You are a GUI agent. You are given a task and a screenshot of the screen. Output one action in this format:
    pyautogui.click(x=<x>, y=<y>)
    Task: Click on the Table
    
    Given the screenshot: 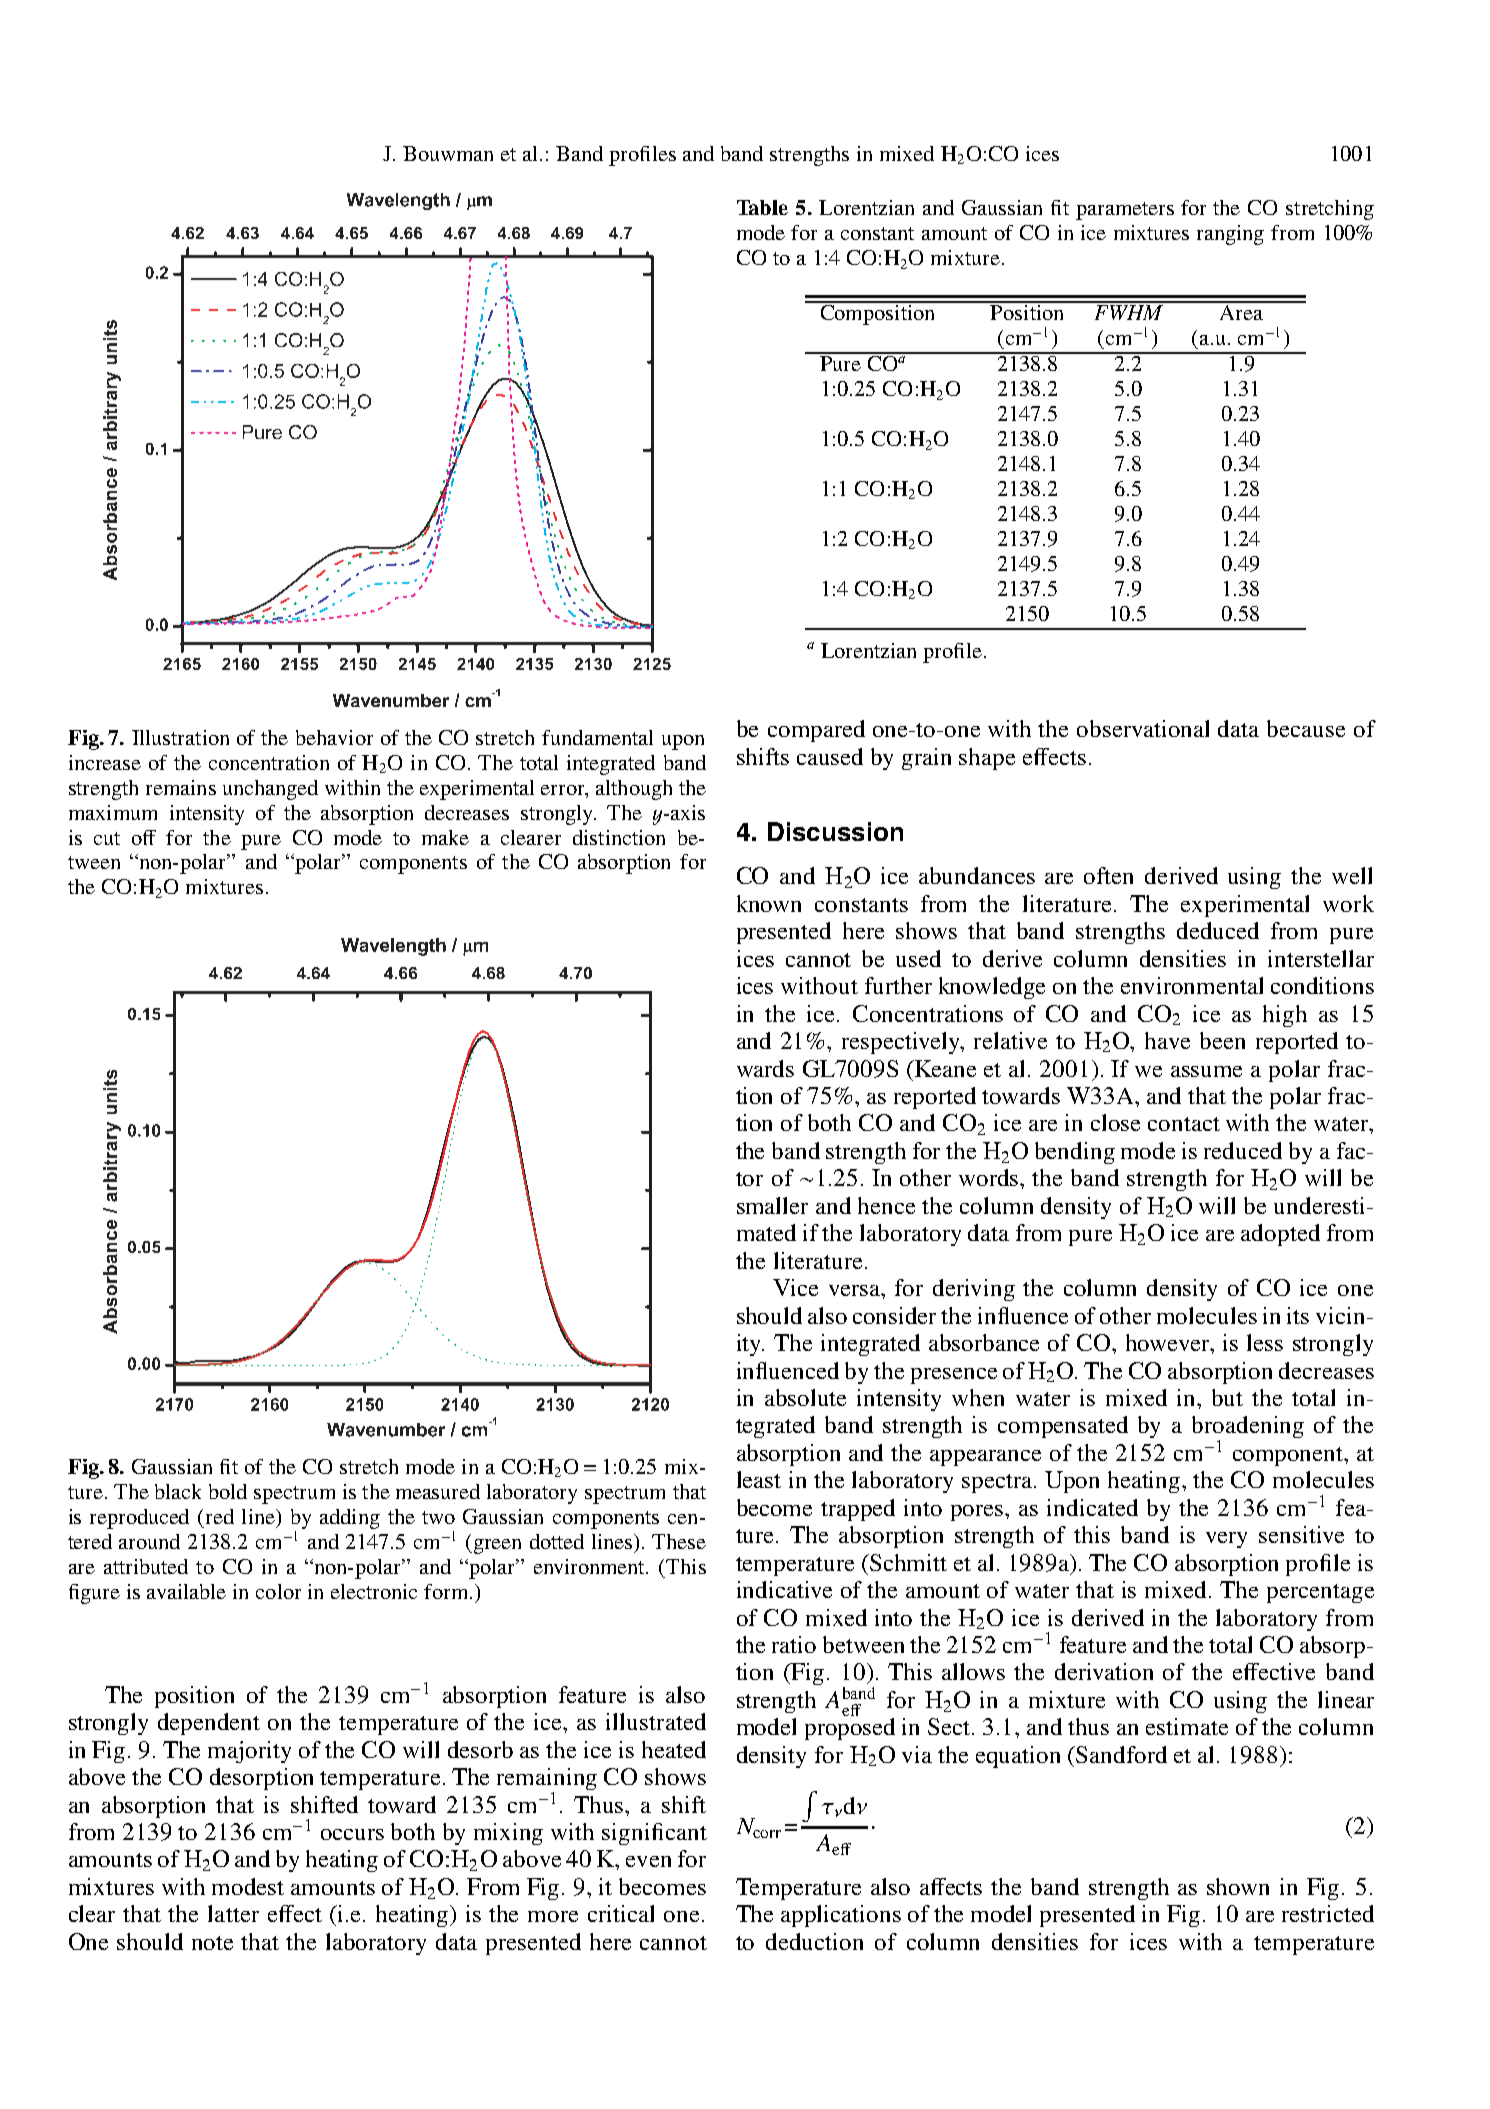 What is the action you would take?
    pyautogui.click(x=762, y=207)
